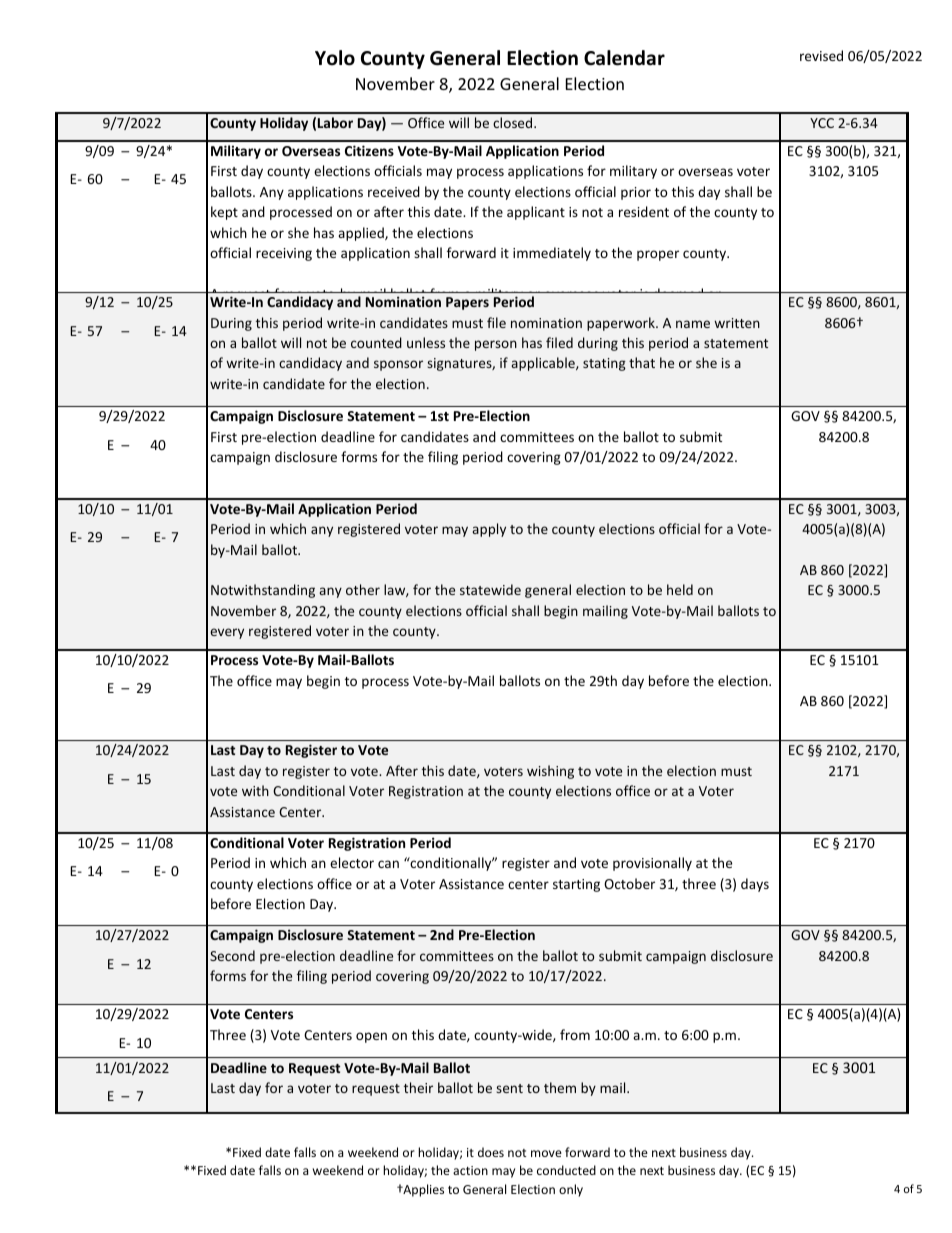 The image size is (952, 1233). Describe the element at coordinates (737, 323) in the screenshot. I see `written` at that location.
